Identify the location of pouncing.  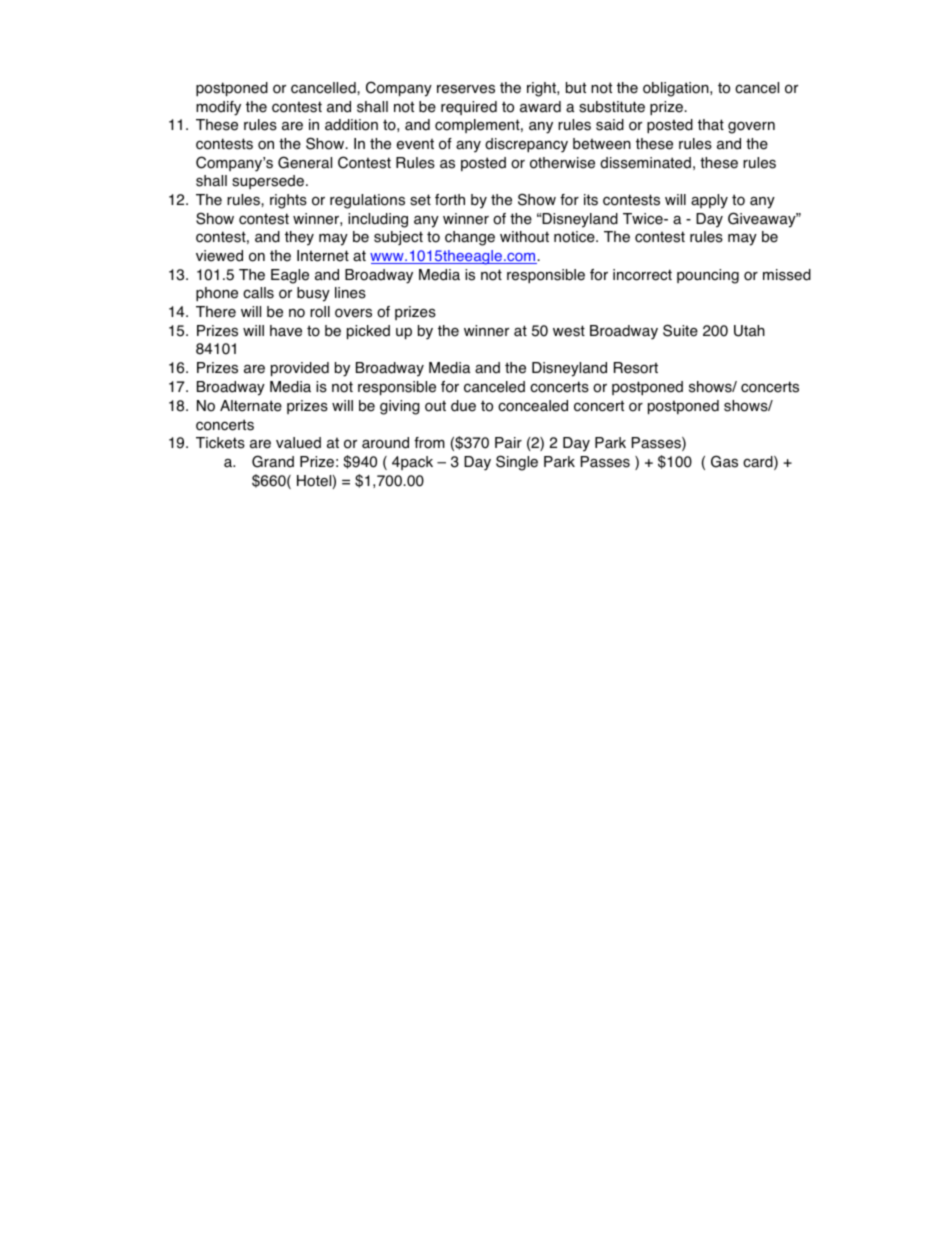
(708, 276).
